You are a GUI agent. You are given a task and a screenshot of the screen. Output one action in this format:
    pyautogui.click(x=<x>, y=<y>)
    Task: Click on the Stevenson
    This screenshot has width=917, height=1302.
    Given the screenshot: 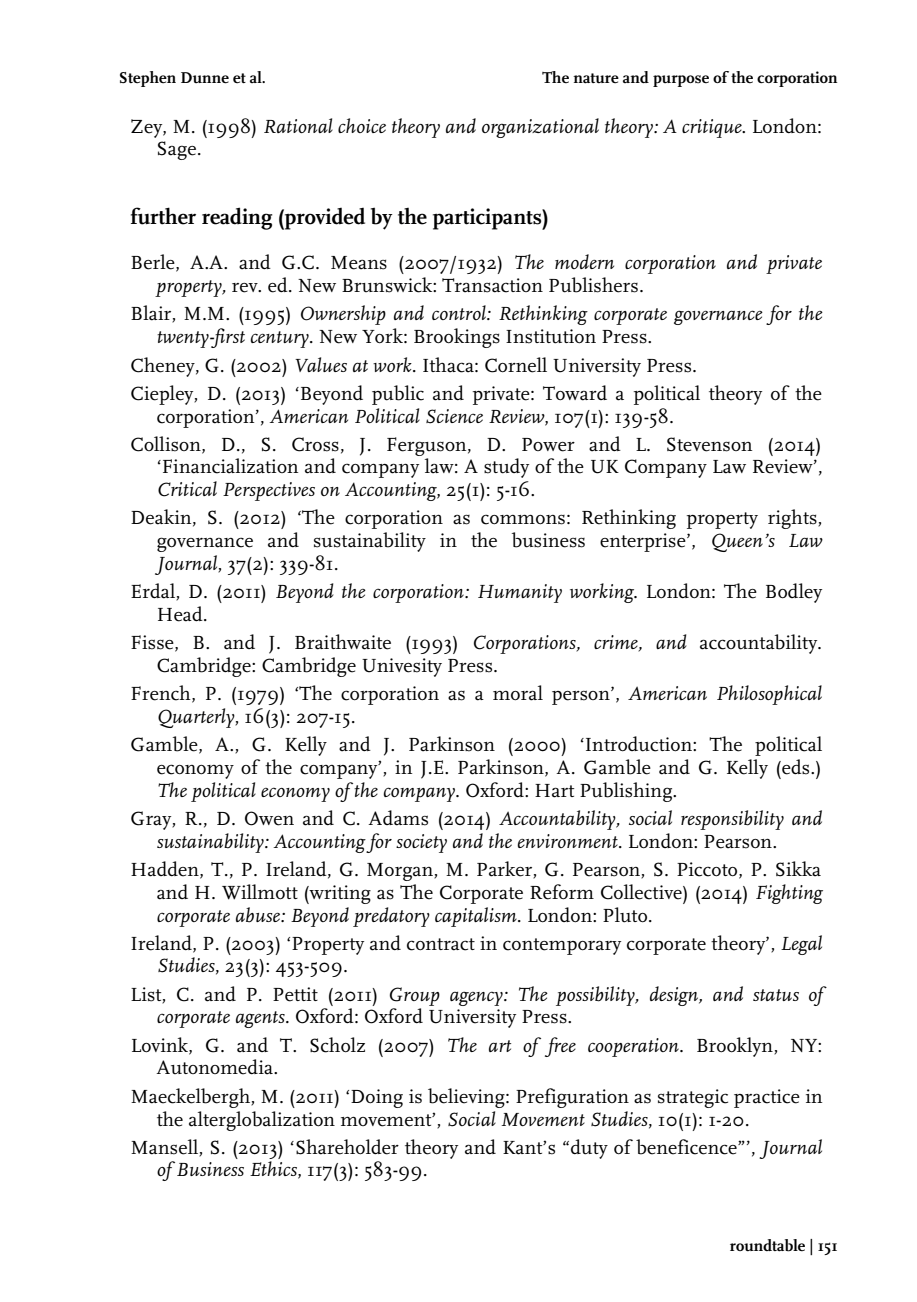 What is the action you would take?
    pyautogui.click(x=709, y=444)
